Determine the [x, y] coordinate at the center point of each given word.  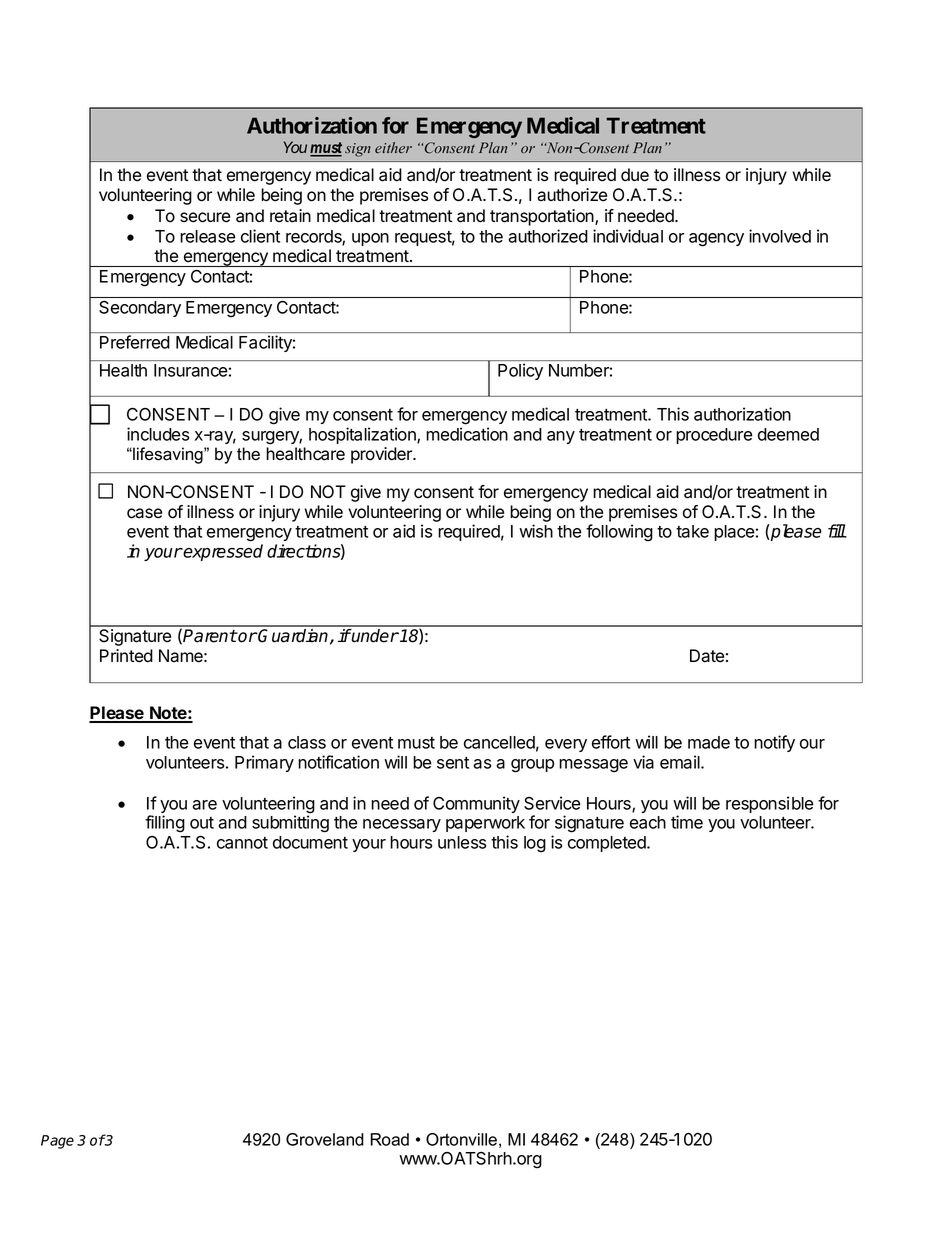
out [202, 823]
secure [205, 217]
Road [390, 1139]
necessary [402, 825]
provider [383, 455]
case [144, 513]
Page [57, 1142]
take [692, 531]
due [635, 175]
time [687, 822]
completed [608, 844]
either [393, 147]
